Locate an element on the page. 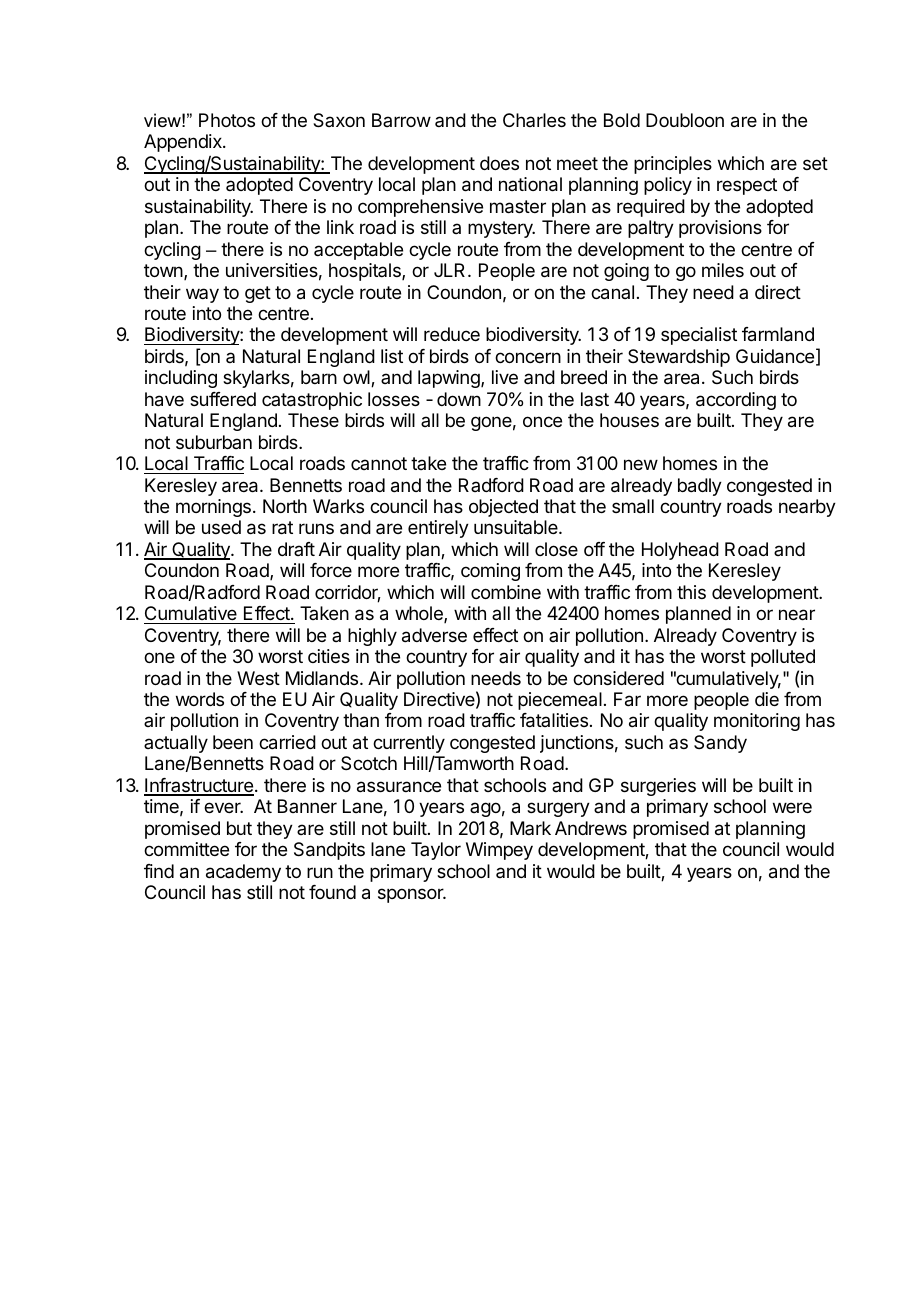 The image size is (924, 1308). objected is located at coordinates (503, 508).
